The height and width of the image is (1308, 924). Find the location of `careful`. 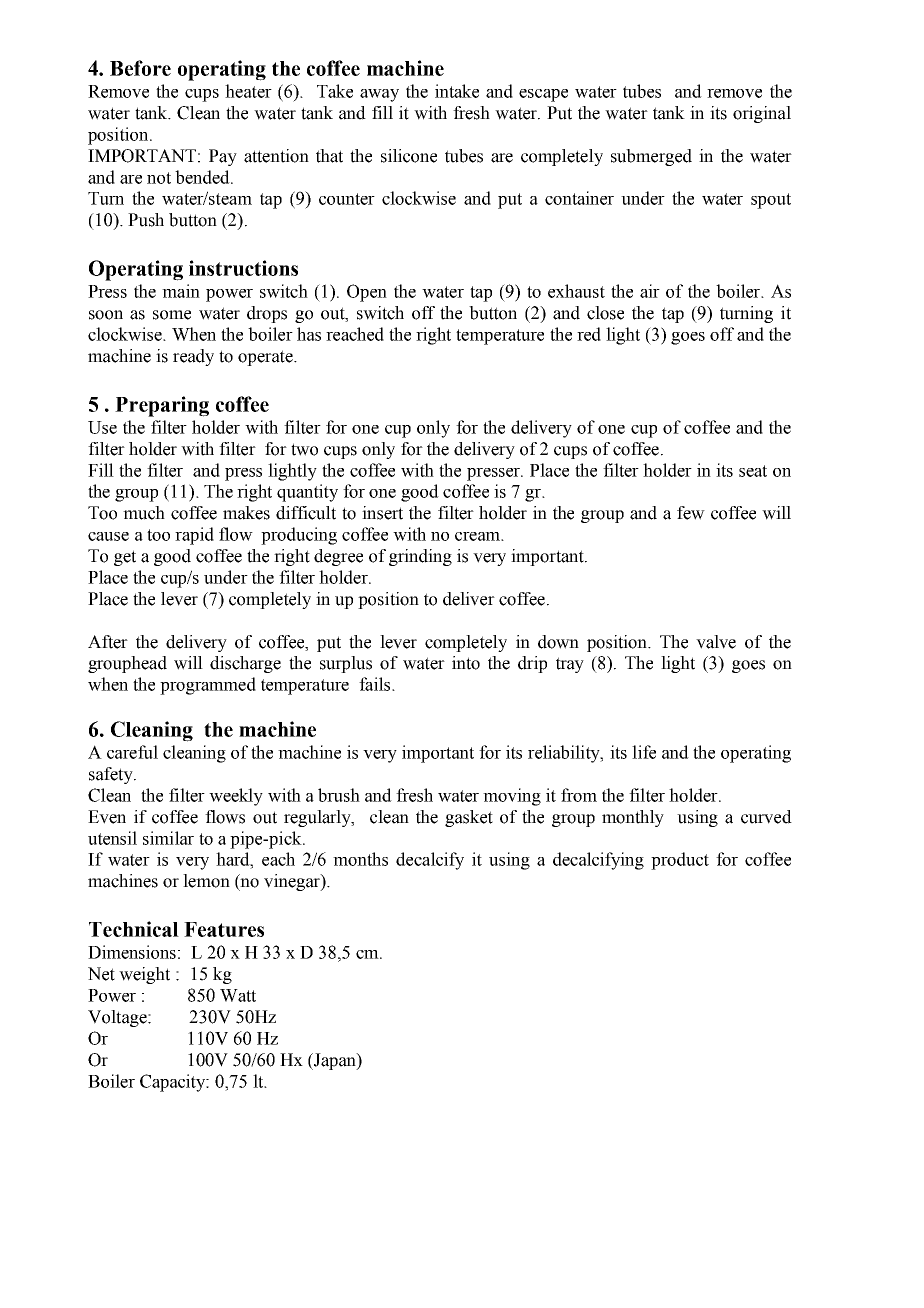

careful is located at coordinates (132, 752).
